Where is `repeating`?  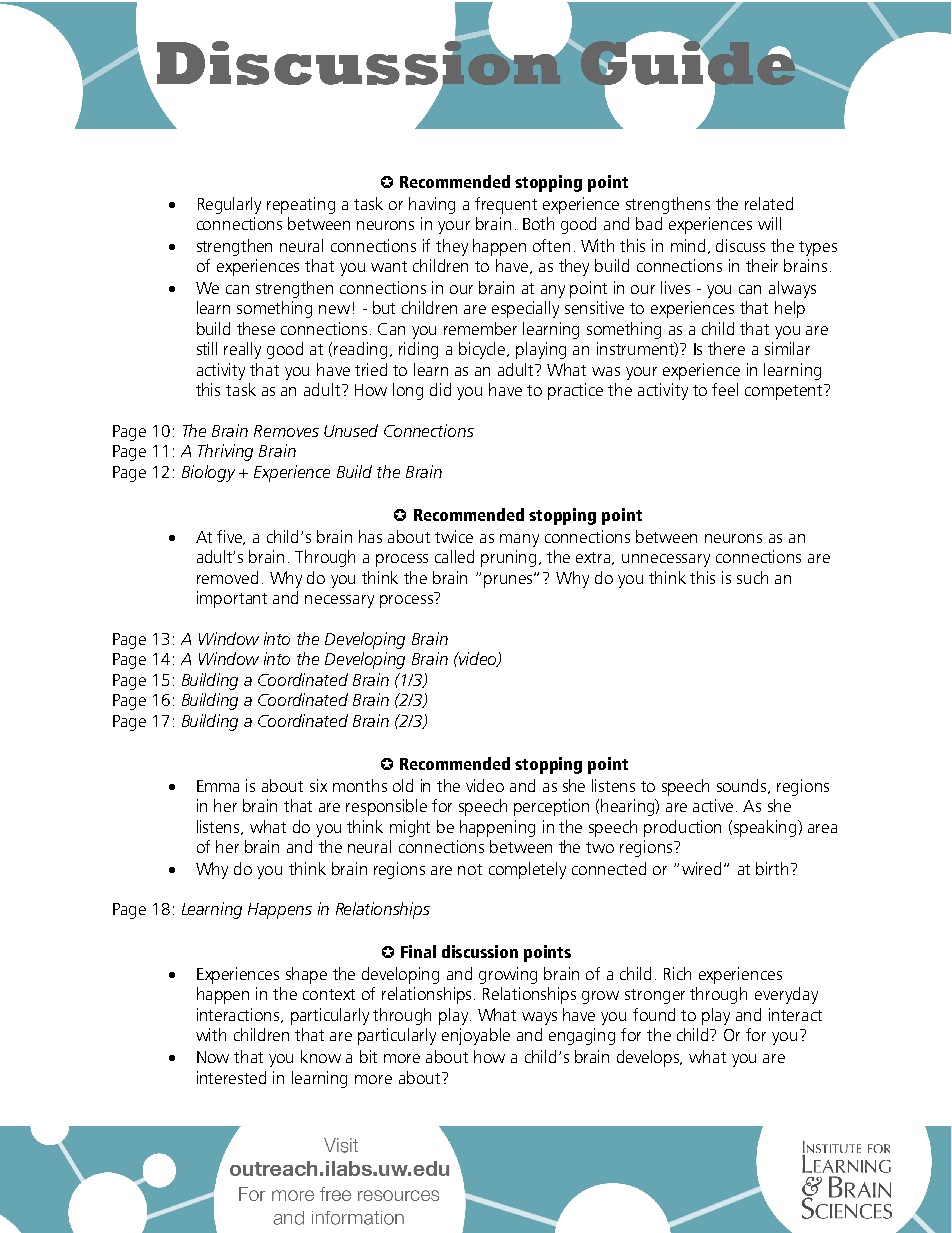
repeating is located at coordinates (301, 205).
